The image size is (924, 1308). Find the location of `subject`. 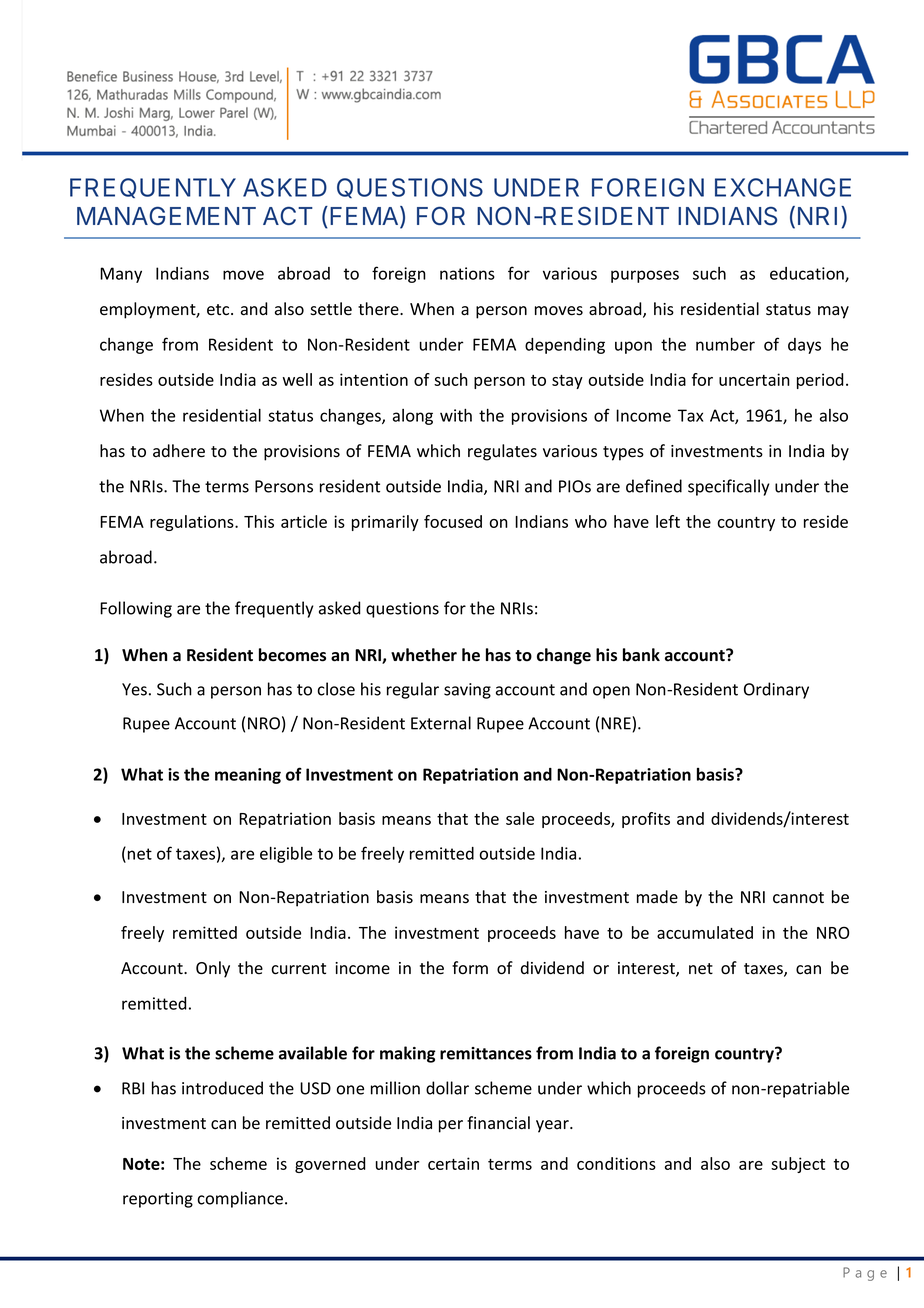

subject is located at coordinates (798, 1165).
